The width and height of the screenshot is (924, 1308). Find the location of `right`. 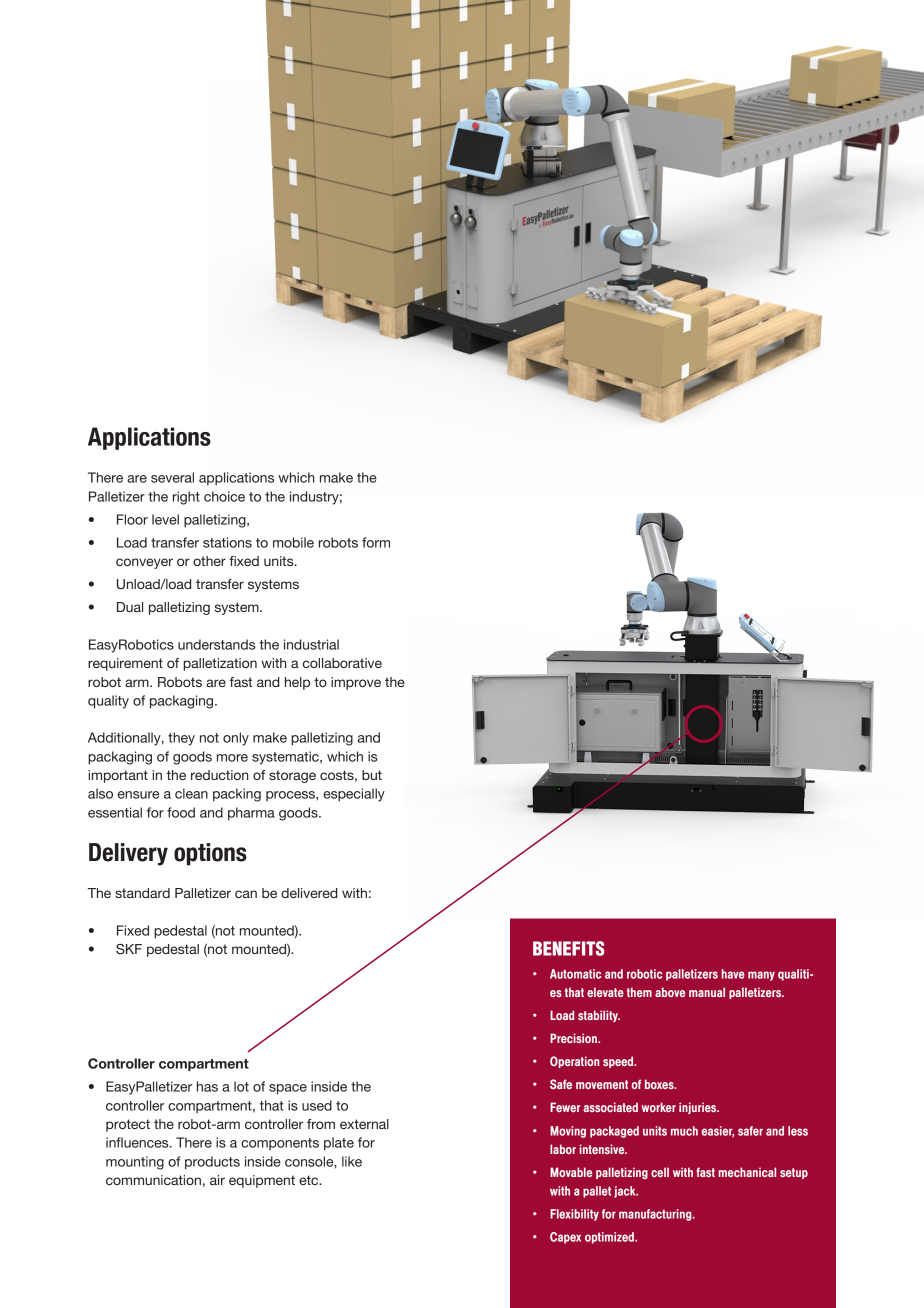

right is located at coordinates (186, 498).
